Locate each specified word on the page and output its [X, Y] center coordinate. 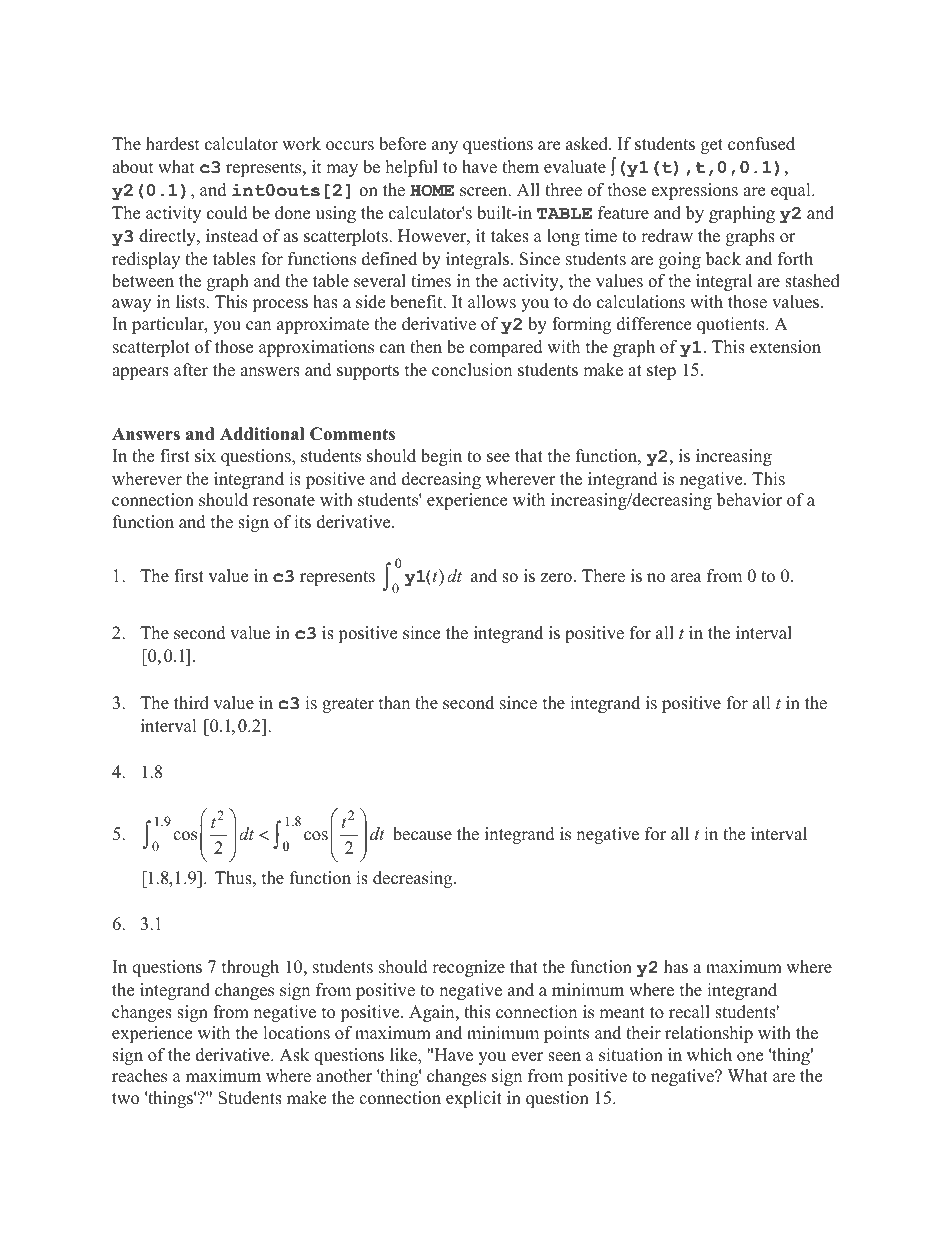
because [422, 834]
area [686, 578]
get [712, 146]
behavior [749, 500]
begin [441, 457]
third [191, 703]
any [445, 147]
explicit [474, 1099]
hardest [173, 144]
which [709, 1055]
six [205, 456]
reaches [139, 1076]
